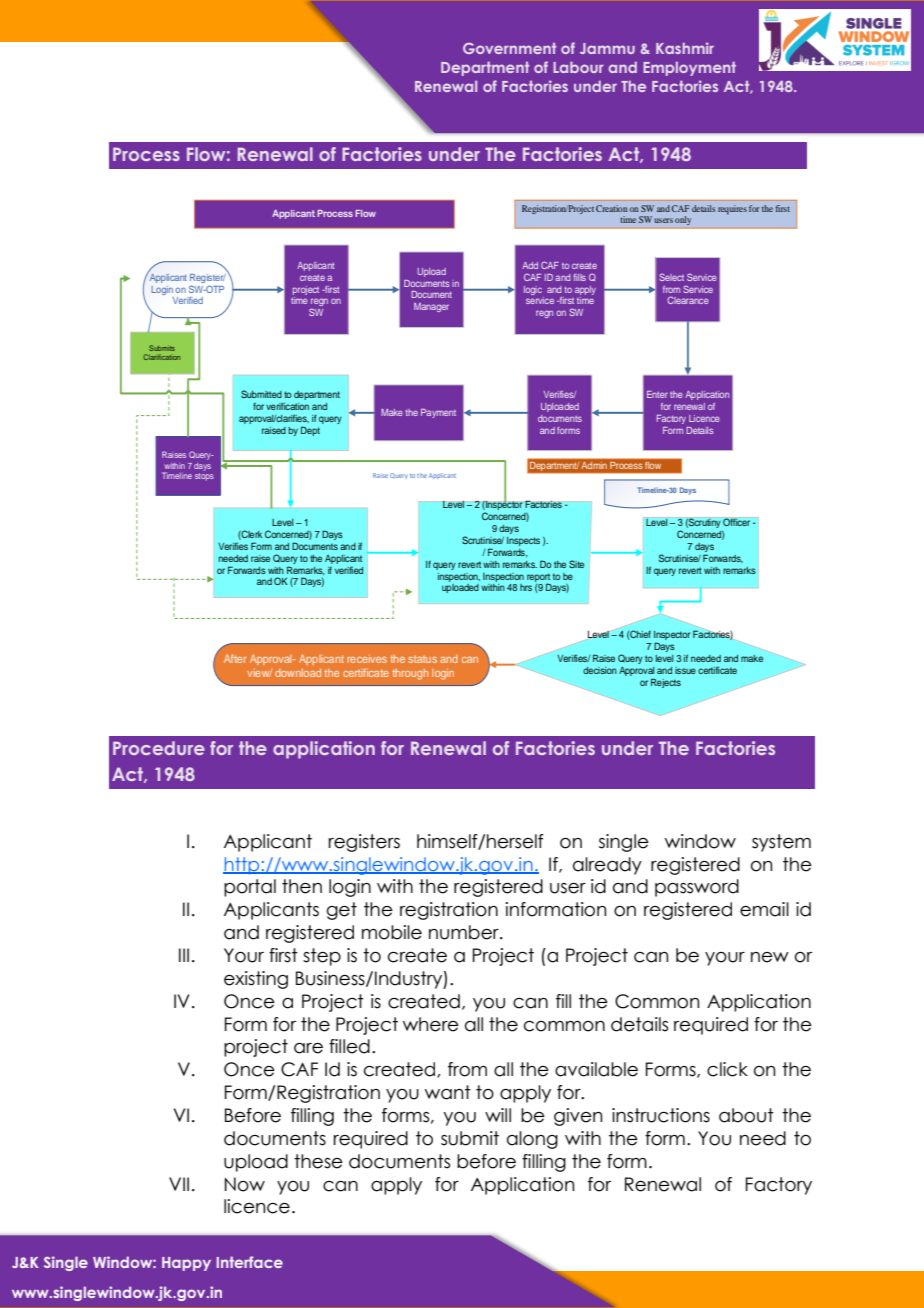  What do you see at coordinates (532, 1140) in the screenshot?
I see `along` at bounding box center [532, 1140].
